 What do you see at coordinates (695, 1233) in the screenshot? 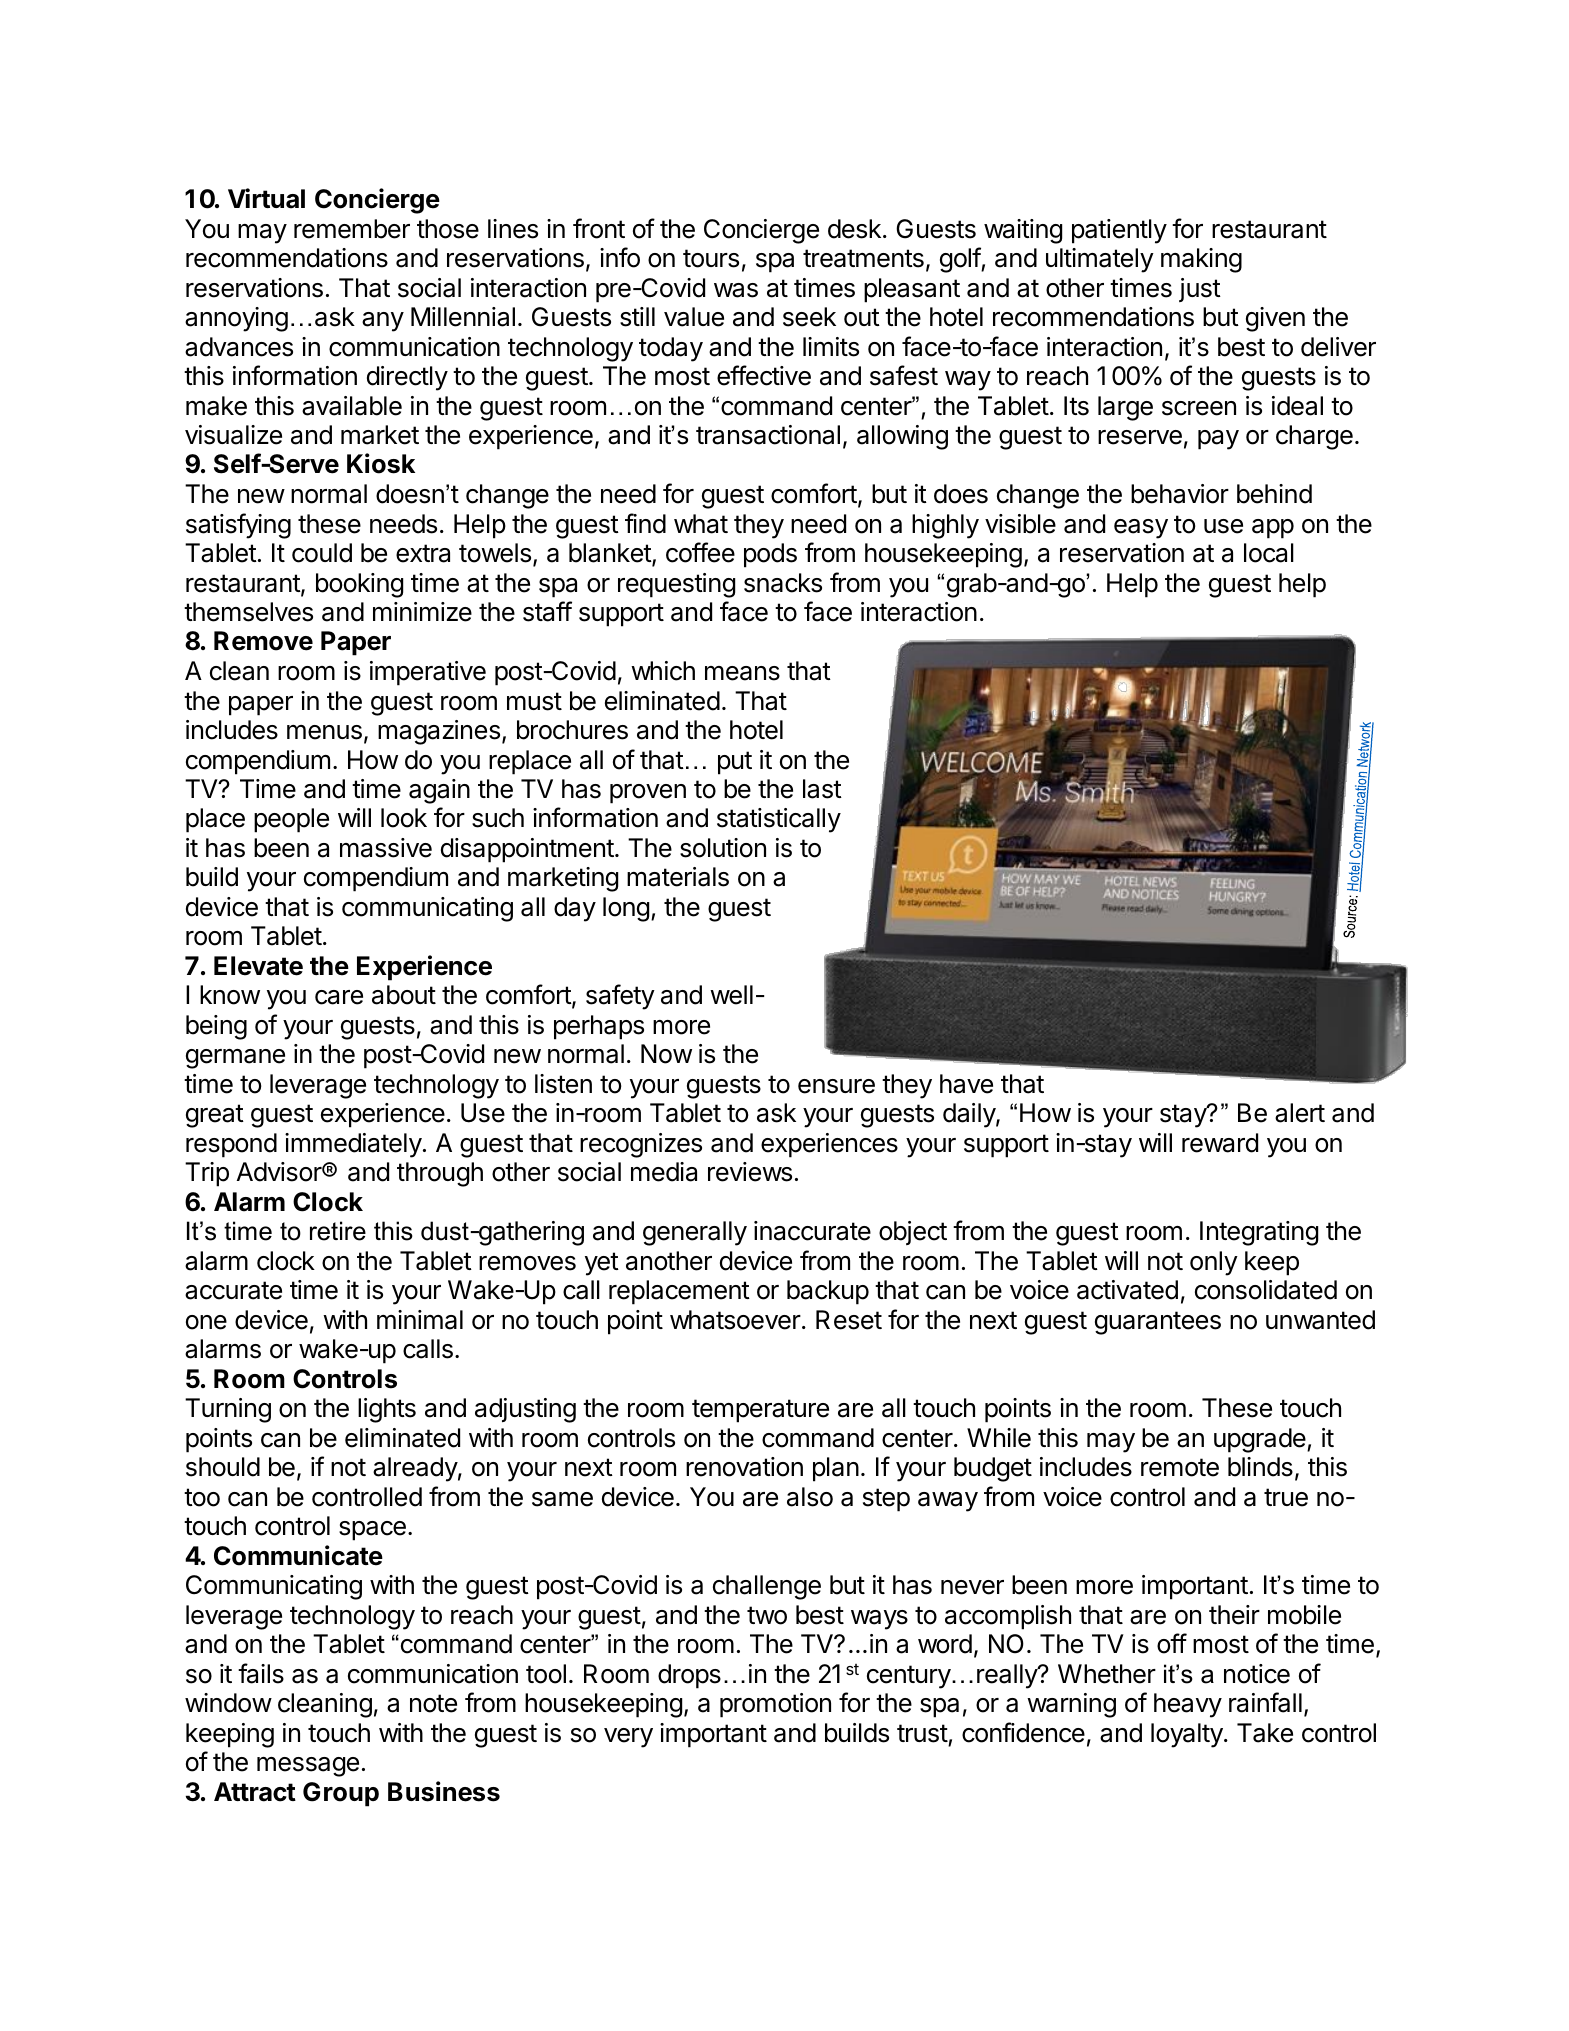
I see `generally` at bounding box center [695, 1233].
